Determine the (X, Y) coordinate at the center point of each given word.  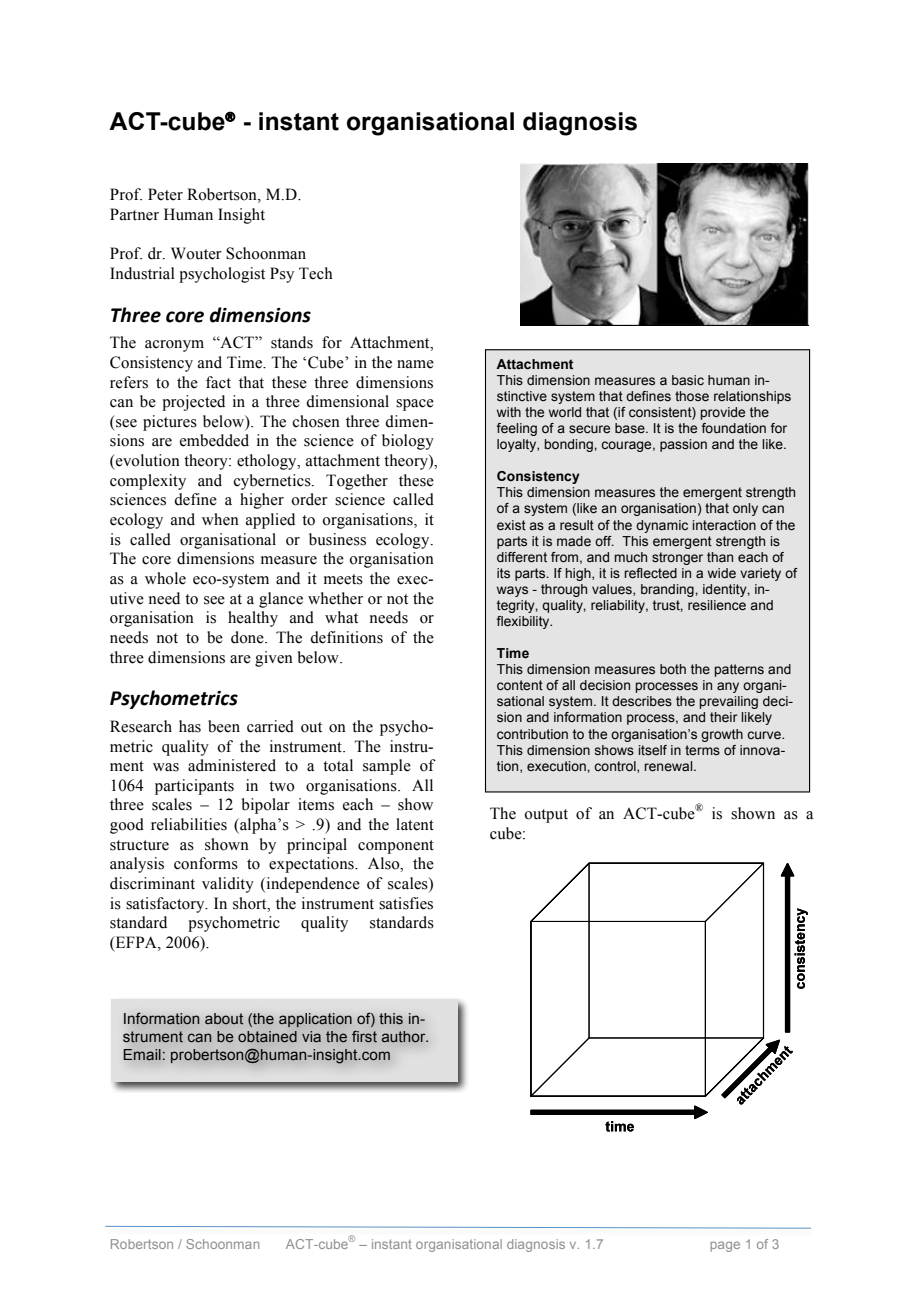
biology (408, 442)
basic (688, 380)
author (405, 1037)
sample (387, 767)
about (224, 1019)
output (546, 816)
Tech (316, 273)
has (190, 726)
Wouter (196, 253)
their (724, 717)
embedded (214, 440)
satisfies (406, 903)
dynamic (662, 526)
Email (142, 1054)
